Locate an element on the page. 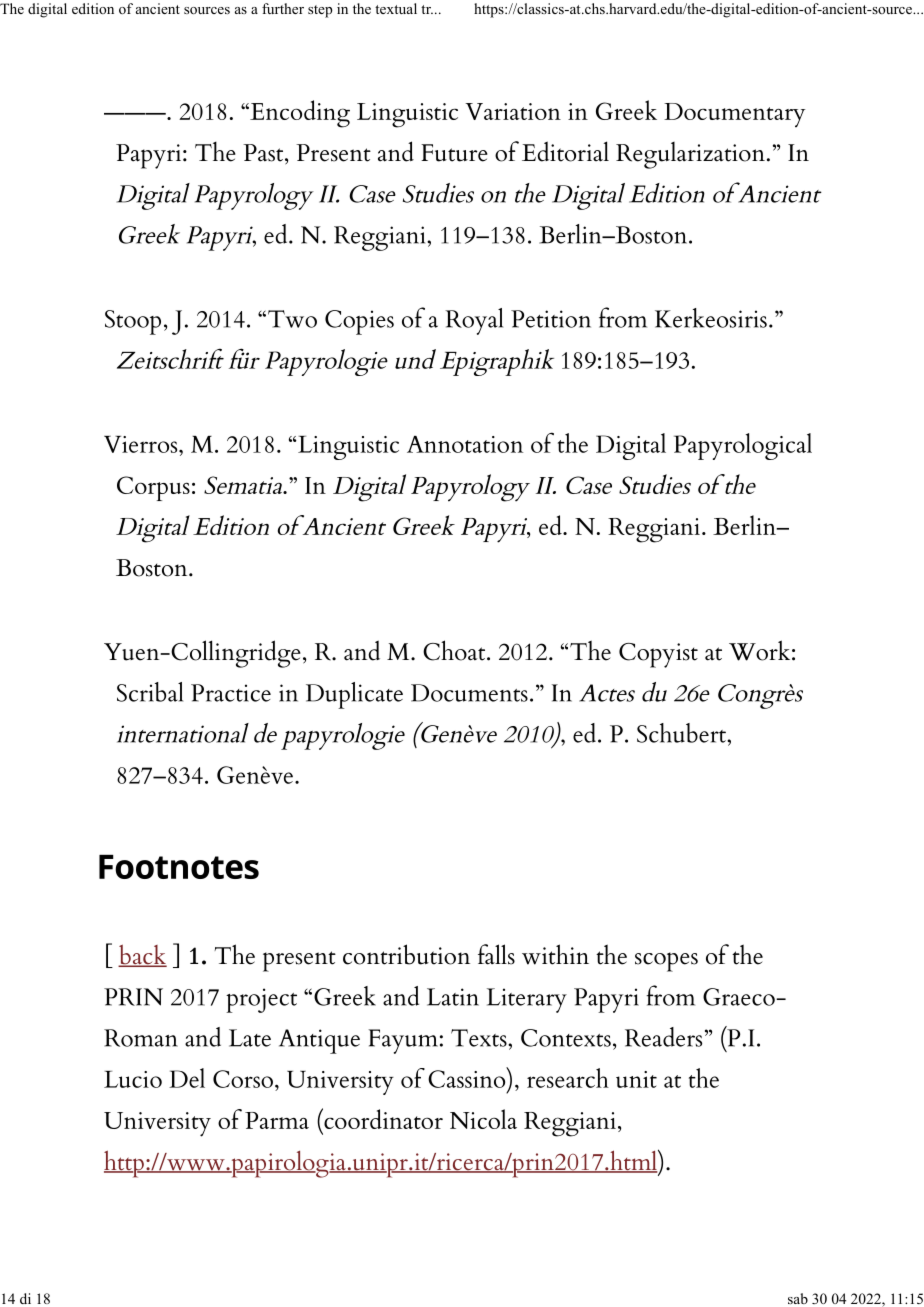  Parma is located at coordinates (277, 1120).
